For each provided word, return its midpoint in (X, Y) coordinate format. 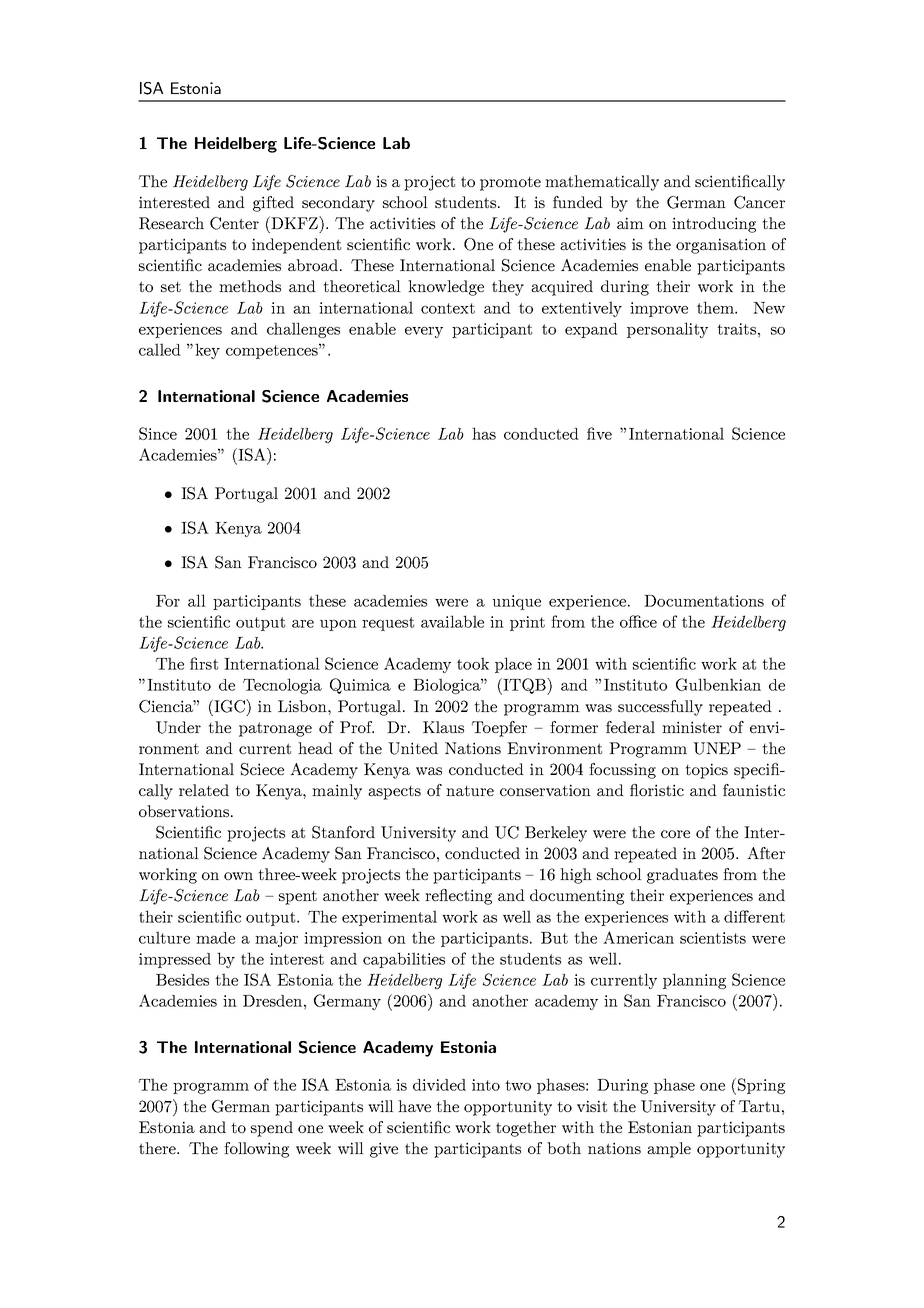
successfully (660, 708)
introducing (714, 225)
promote (510, 183)
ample (669, 1150)
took (473, 663)
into (486, 1085)
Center (234, 223)
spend (272, 1129)
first (204, 663)
